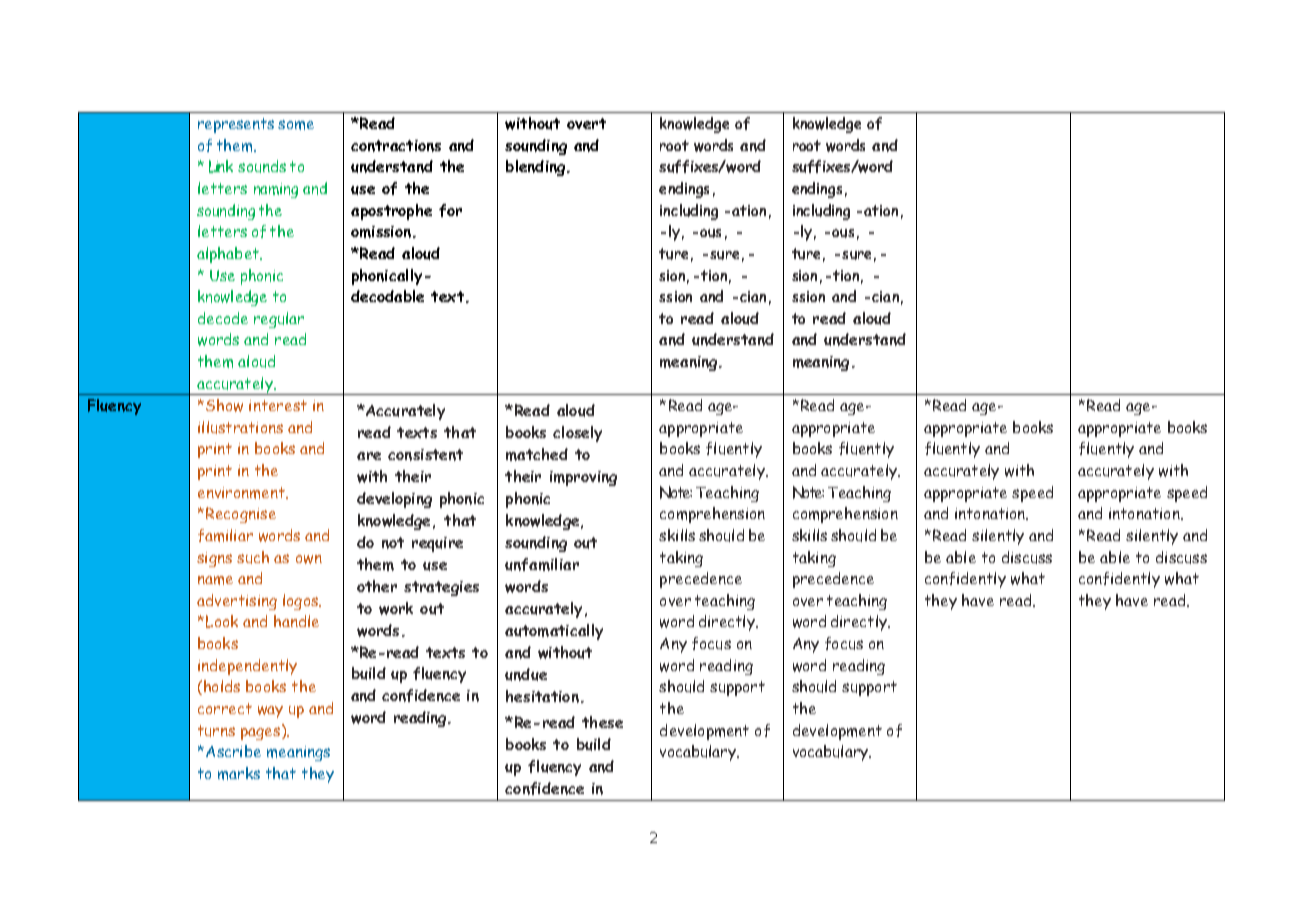 Image resolution: width=1308 pixels, height=924 pixels. What do you see at coordinates (253, 557) in the screenshot?
I see `such` at bounding box center [253, 557].
